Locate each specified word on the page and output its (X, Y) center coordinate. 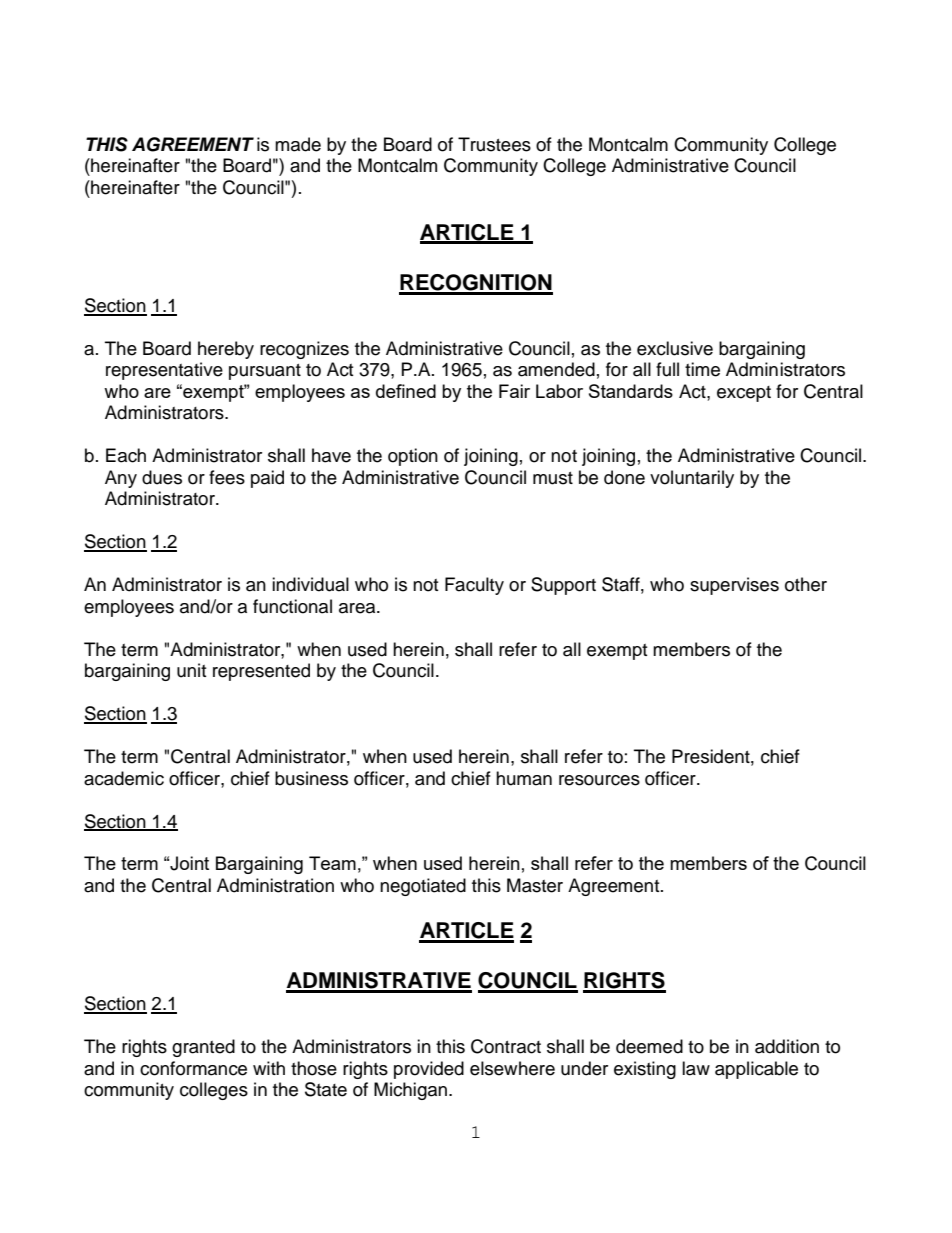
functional (292, 606)
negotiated (423, 887)
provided (429, 1070)
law (696, 1068)
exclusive (675, 348)
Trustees (494, 144)
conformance (193, 1068)
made (298, 144)
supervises (734, 586)
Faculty (474, 586)
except (744, 394)
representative (164, 371)
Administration (275, 885)
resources (599, 780)
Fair (514, 391)
